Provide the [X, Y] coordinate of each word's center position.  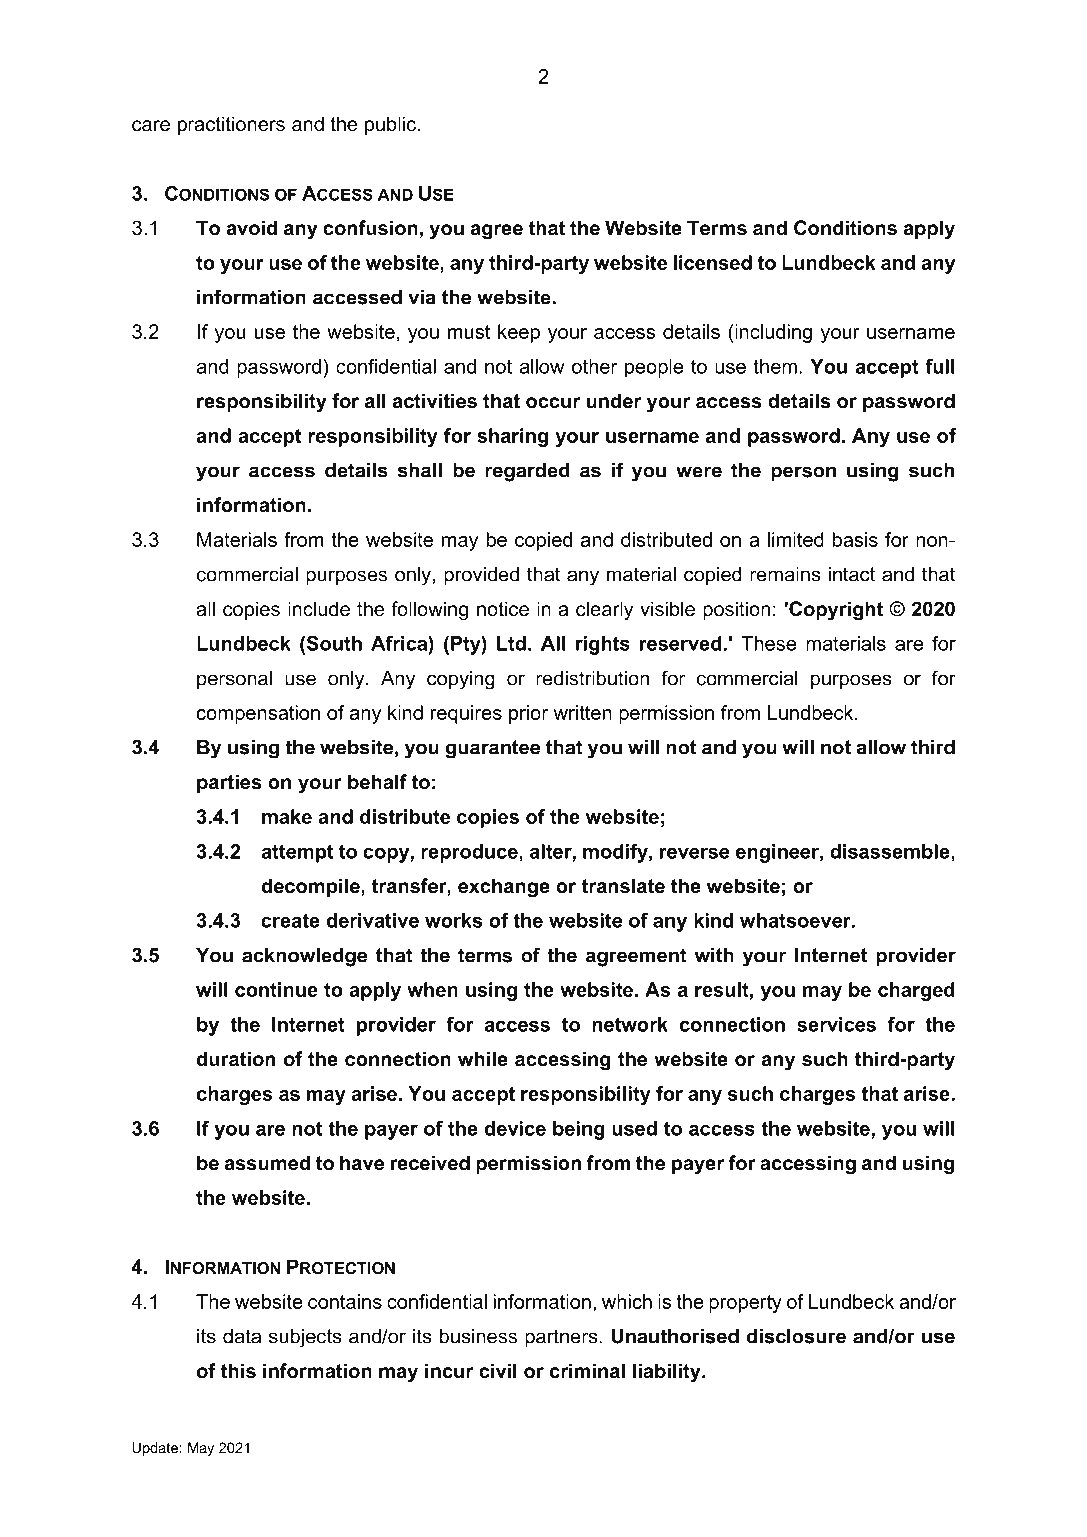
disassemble [891, 852]
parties [229, 783]
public [390, 125]
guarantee [493, 749]
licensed [713, 262]
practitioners [231, 125]
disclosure [796, 1336]
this [238, 1371]
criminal [587, 1371]
